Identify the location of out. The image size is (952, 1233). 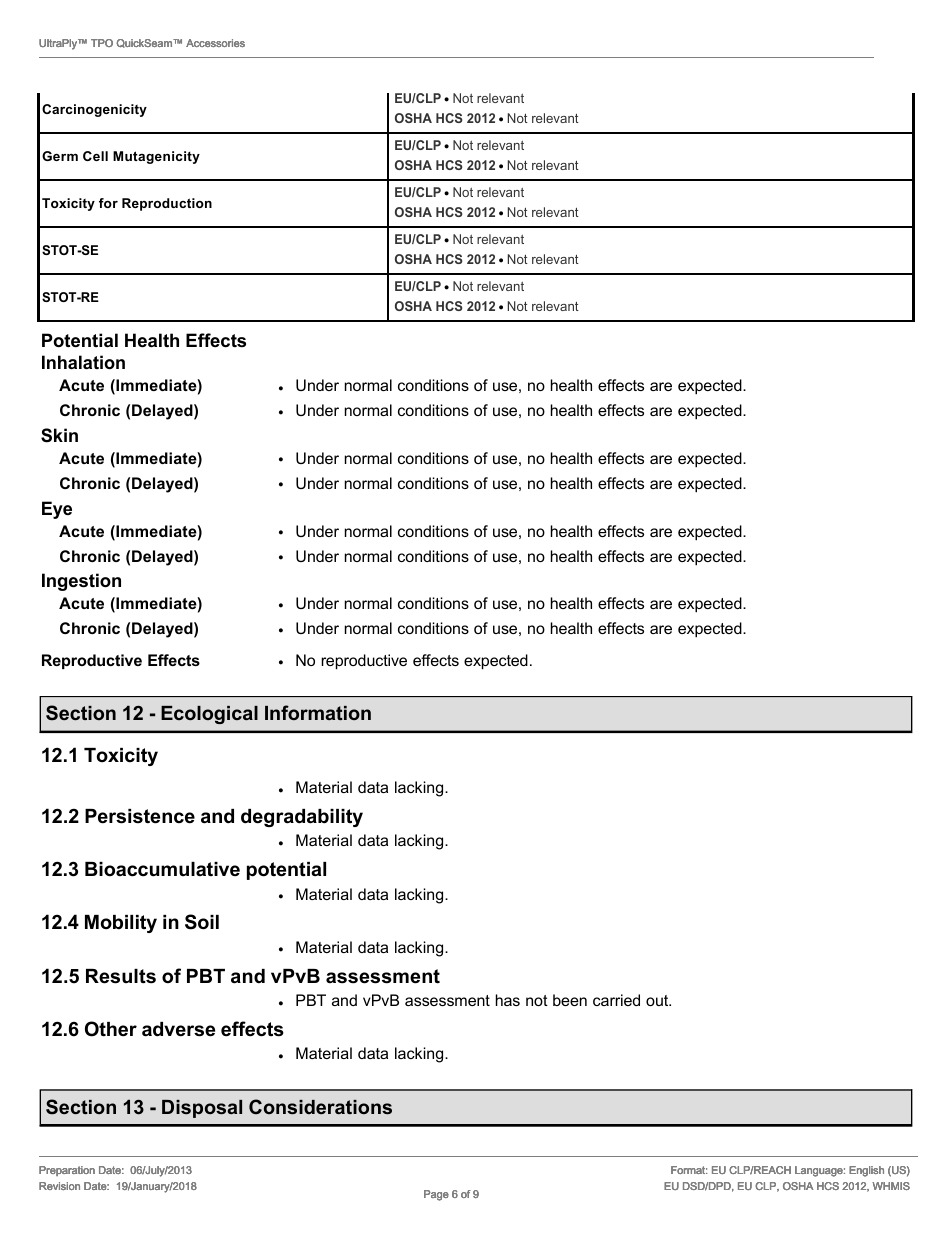
(658, 1000).
